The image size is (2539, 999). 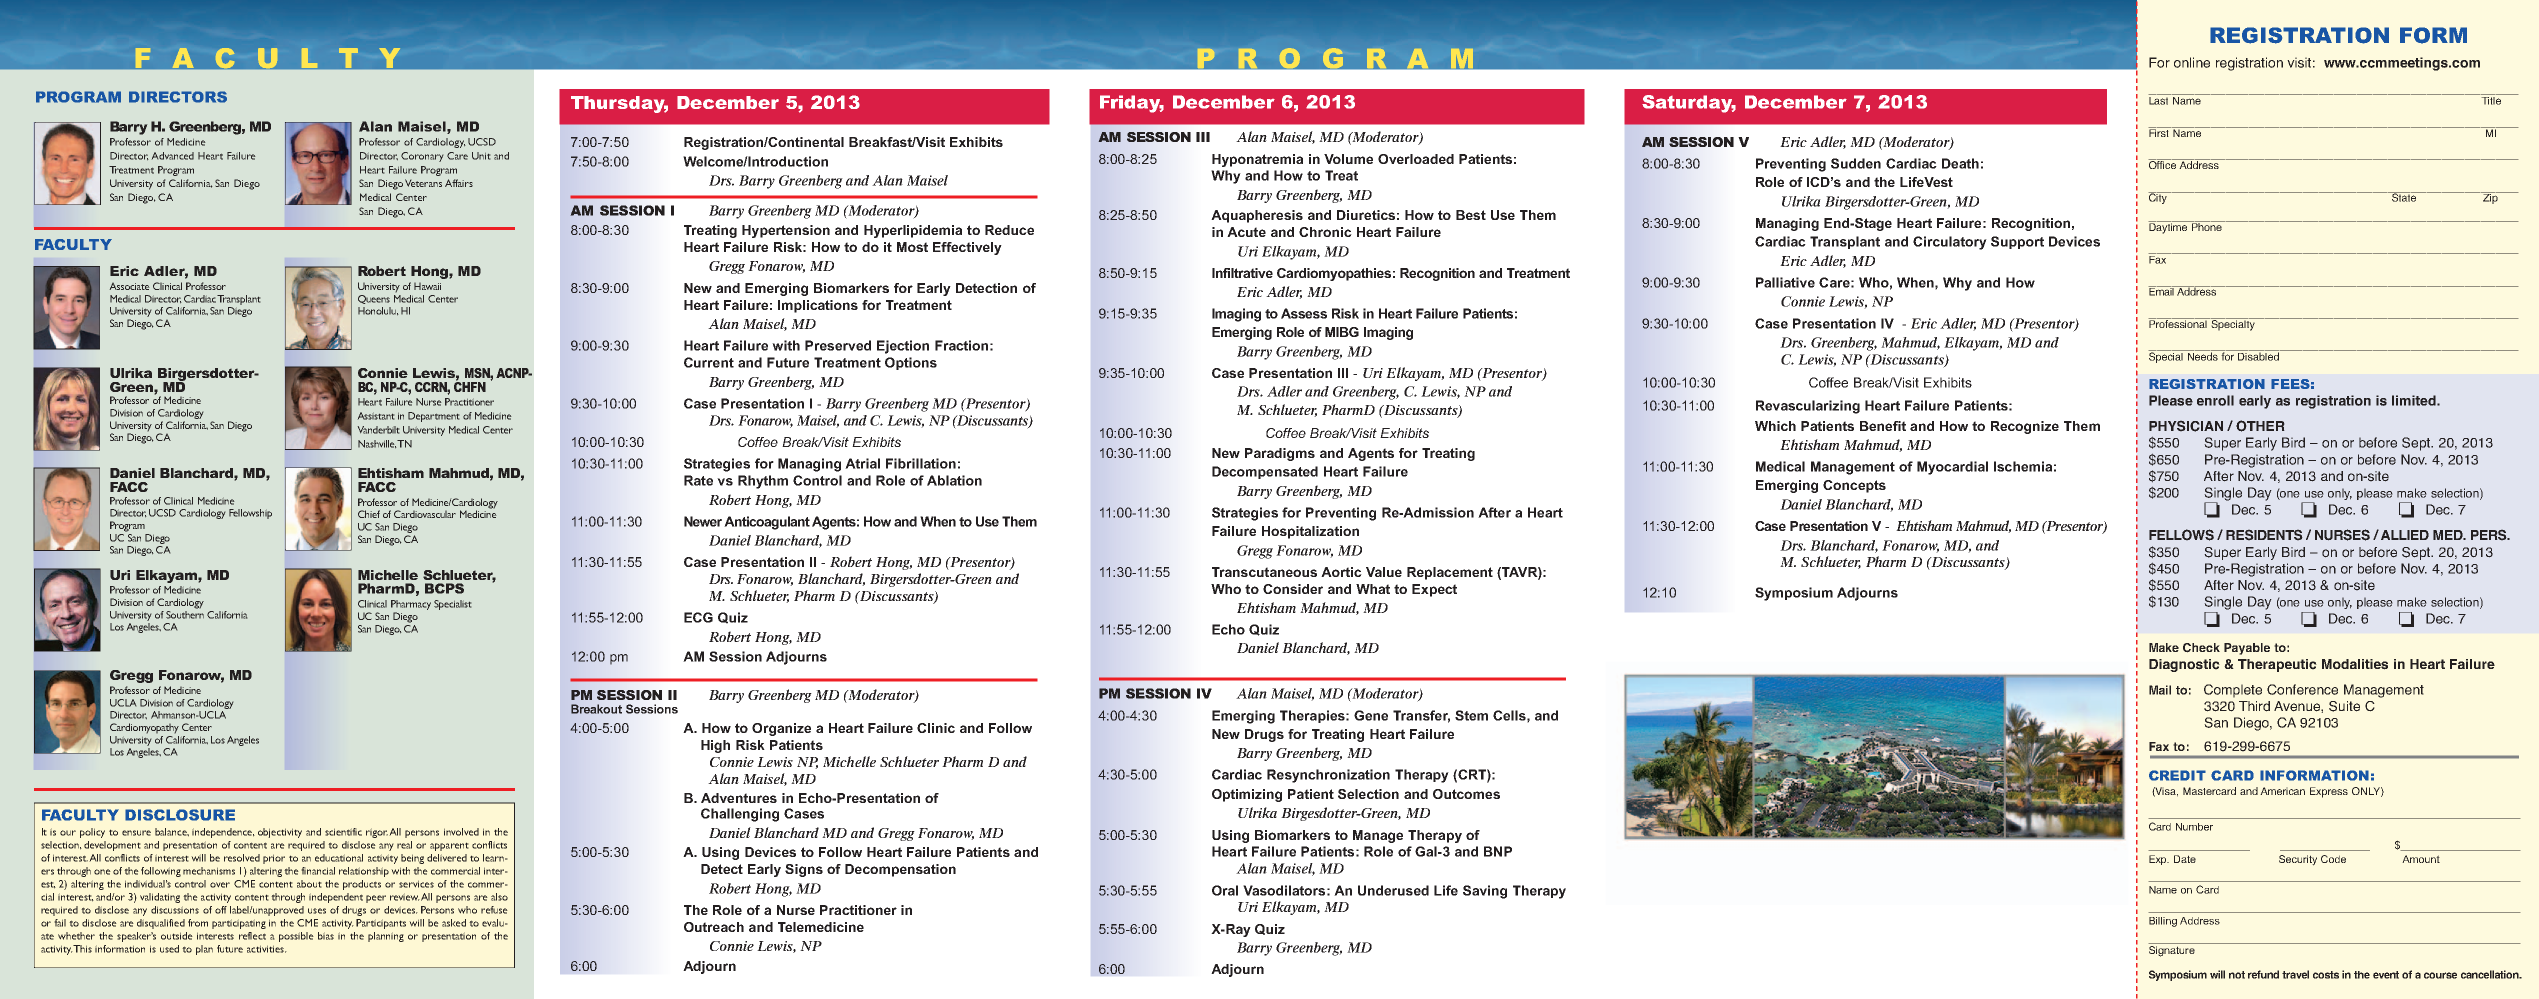 What do you see at coordinates (1348, 159) in the screenshot?
I see `Volume` at bounding box center [1348, 159].
